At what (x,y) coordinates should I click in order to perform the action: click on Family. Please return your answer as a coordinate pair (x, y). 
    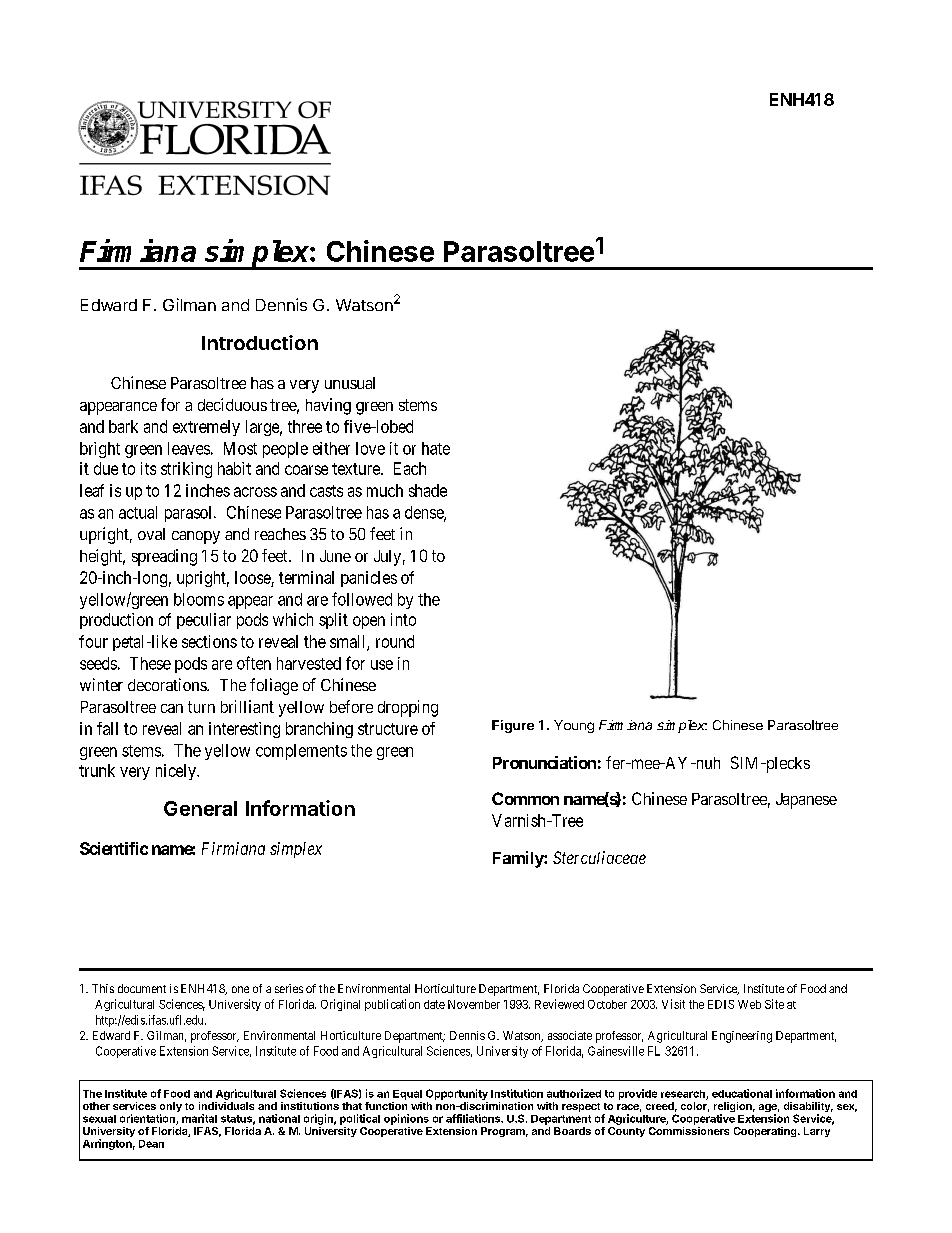
    Looking at the image, I should click on (519, 859).
